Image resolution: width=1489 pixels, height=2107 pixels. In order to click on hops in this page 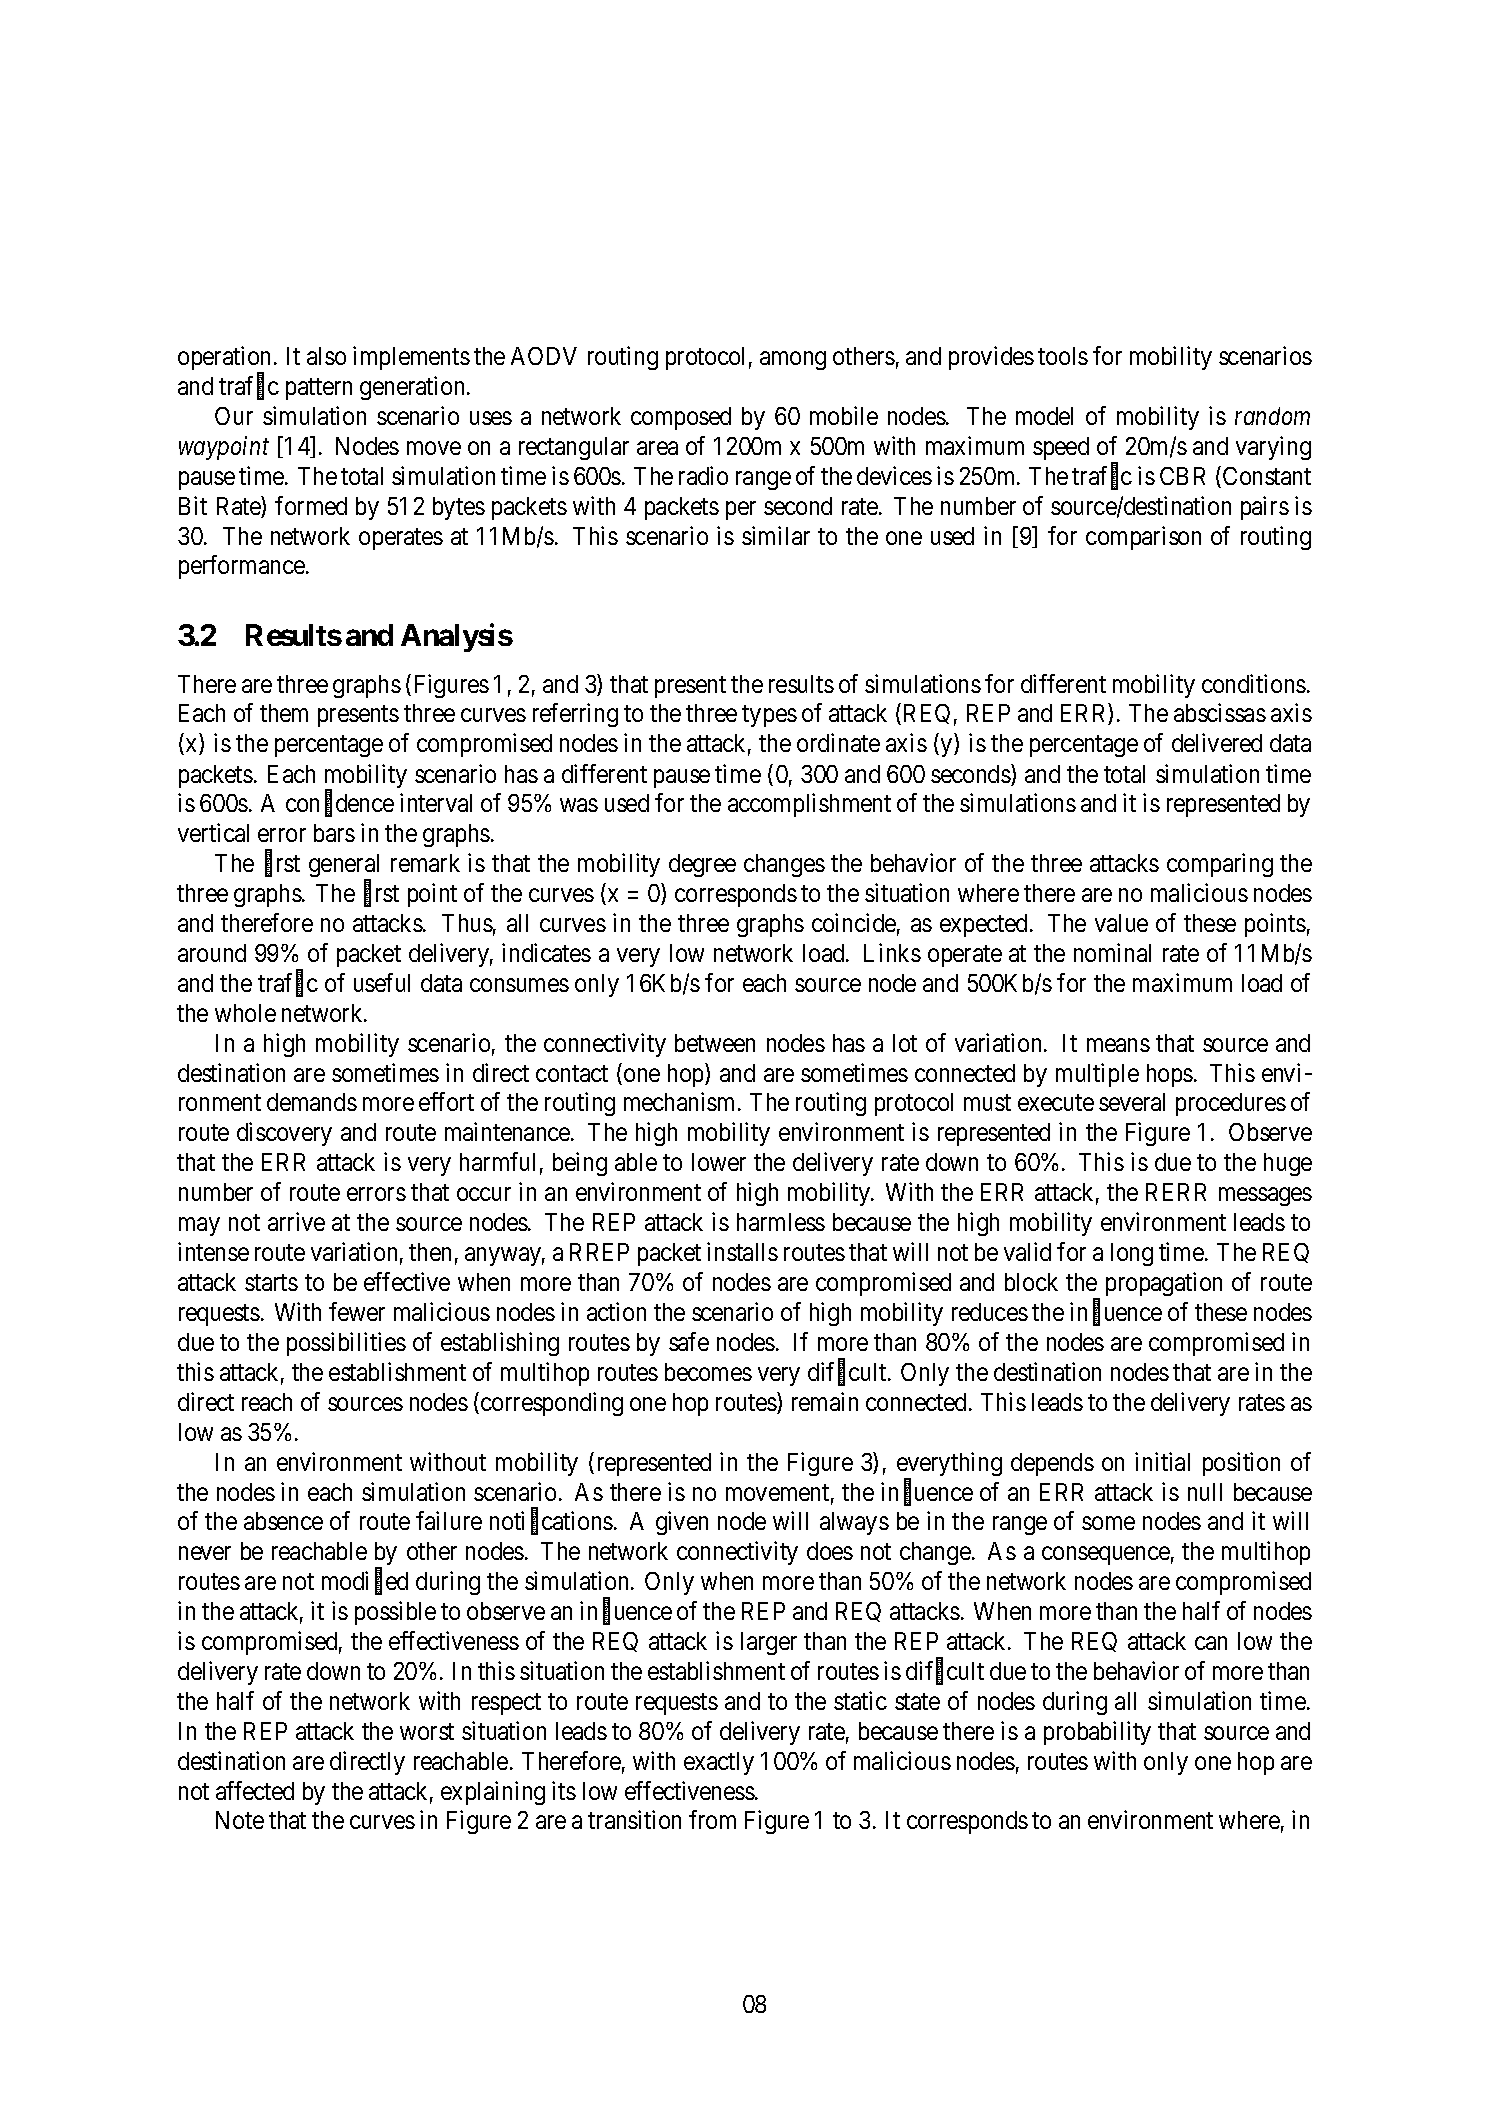, I will do `click(1170, 1075)`.
